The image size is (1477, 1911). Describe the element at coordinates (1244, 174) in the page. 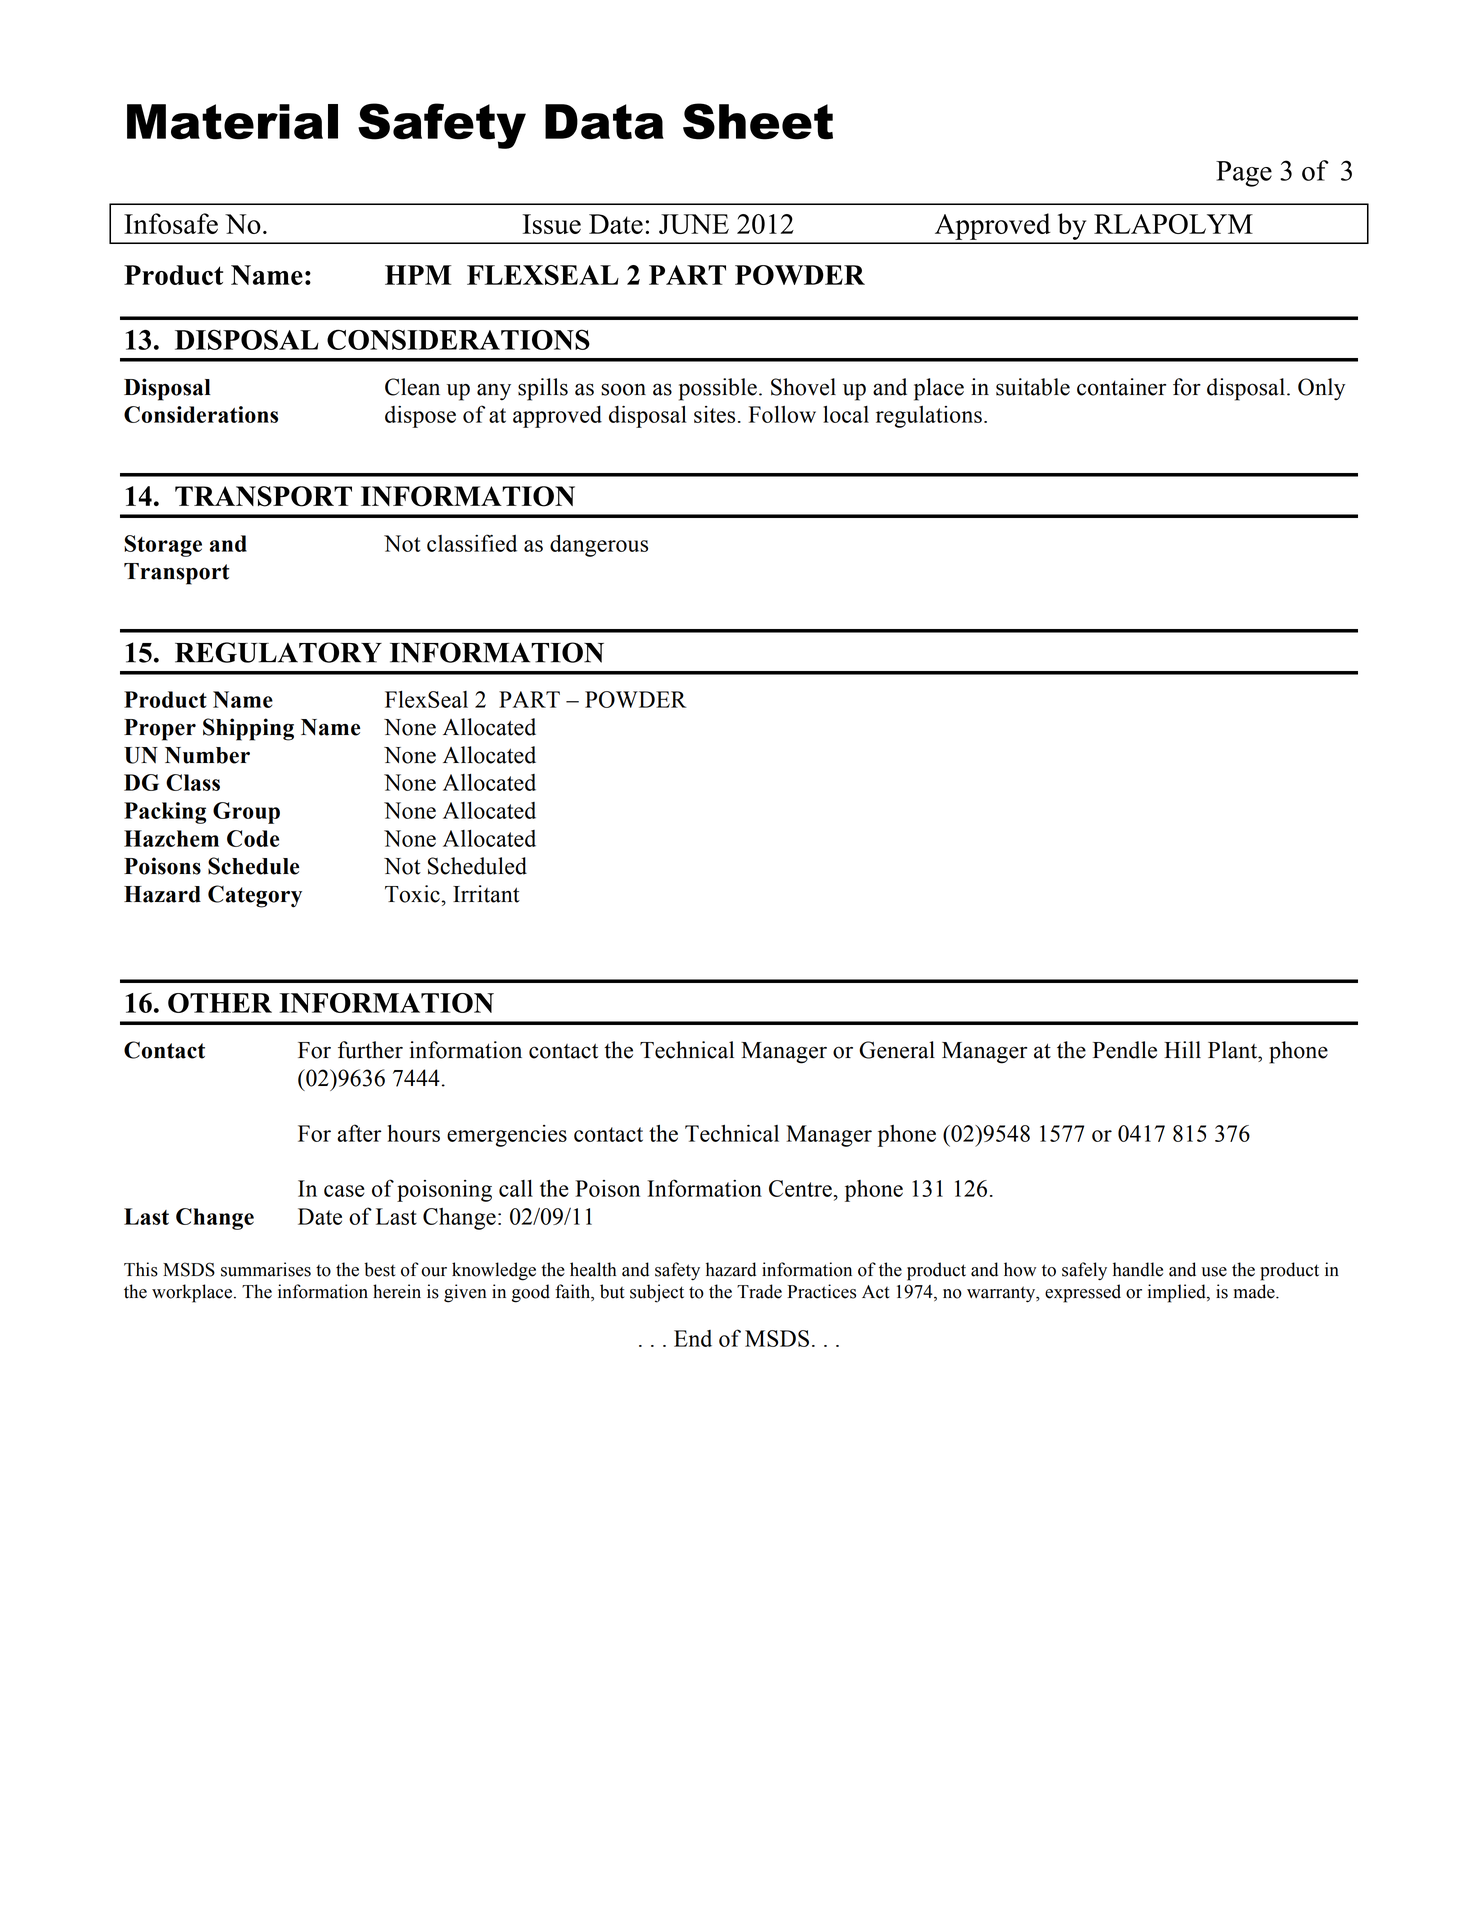

I see `Page` at that location.
